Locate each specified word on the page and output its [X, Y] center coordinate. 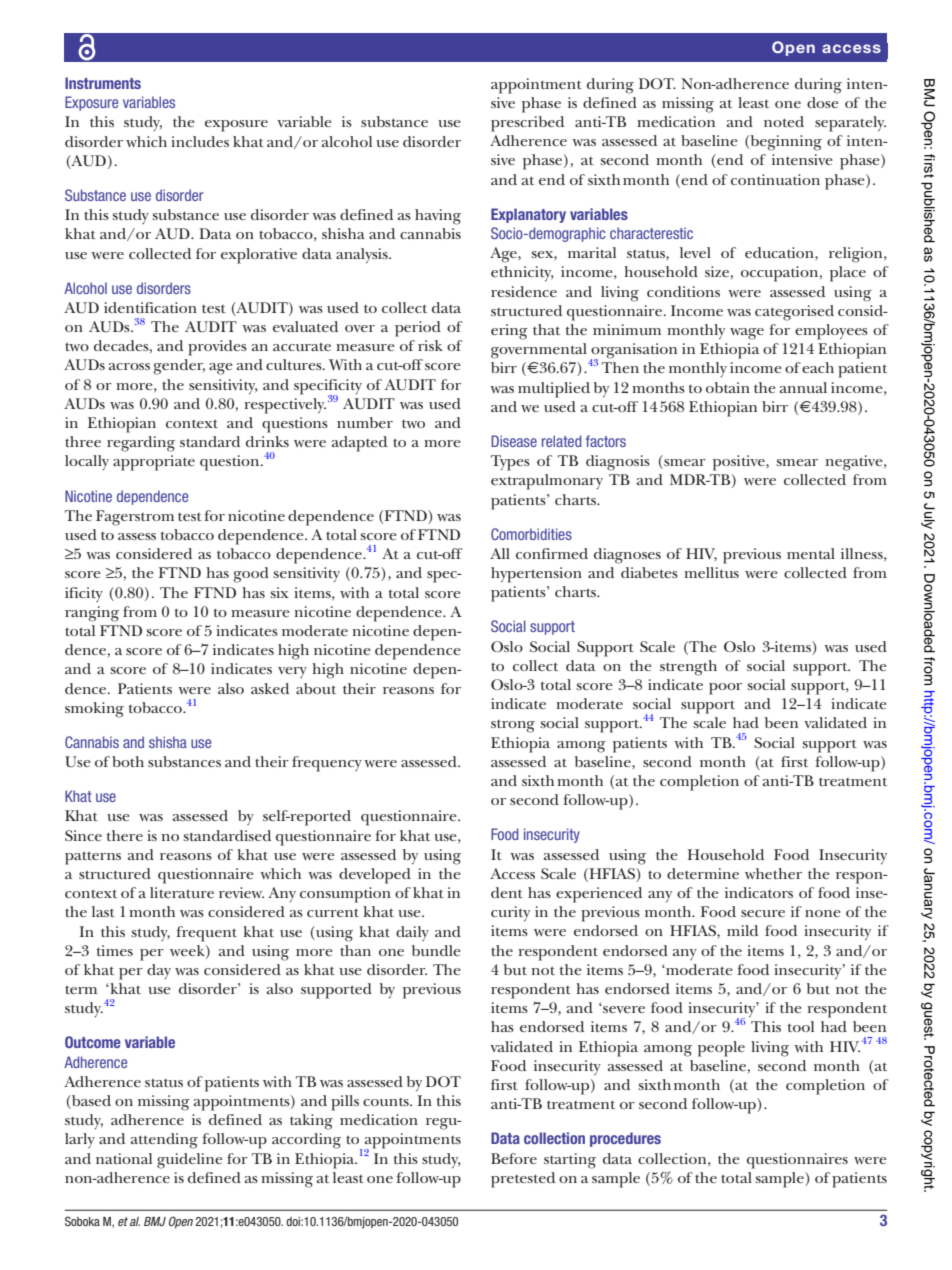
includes [200, 141]
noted [784, 121]
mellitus [711, 572]
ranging [92, 614]
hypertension [536, 575]
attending [164, 1141]
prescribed [527, 124]
